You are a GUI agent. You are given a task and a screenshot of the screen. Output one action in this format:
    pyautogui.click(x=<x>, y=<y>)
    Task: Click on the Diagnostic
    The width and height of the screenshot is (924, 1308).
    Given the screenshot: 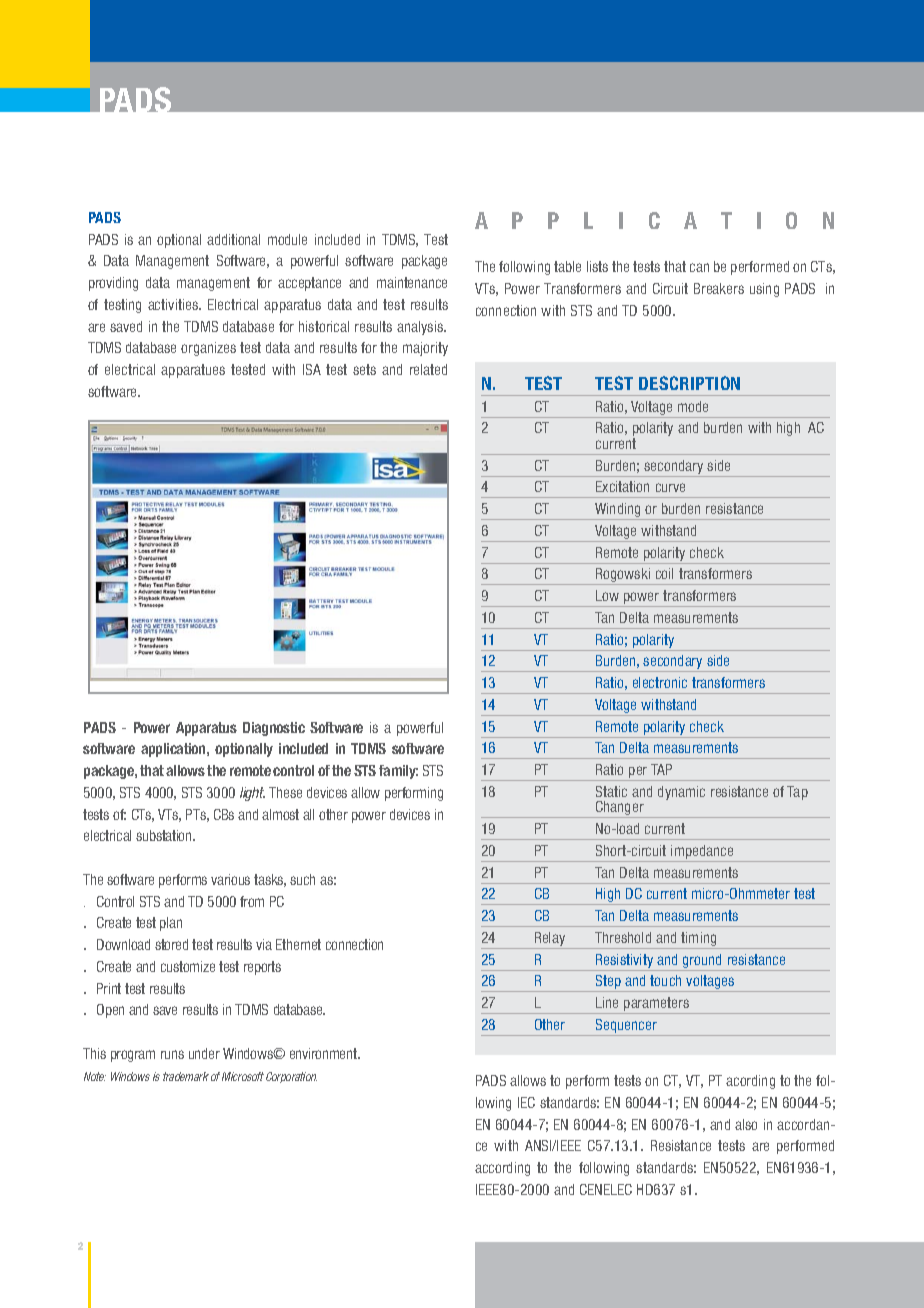 What is the action you would take?
    pyautogui.click(x=274, y=729)
